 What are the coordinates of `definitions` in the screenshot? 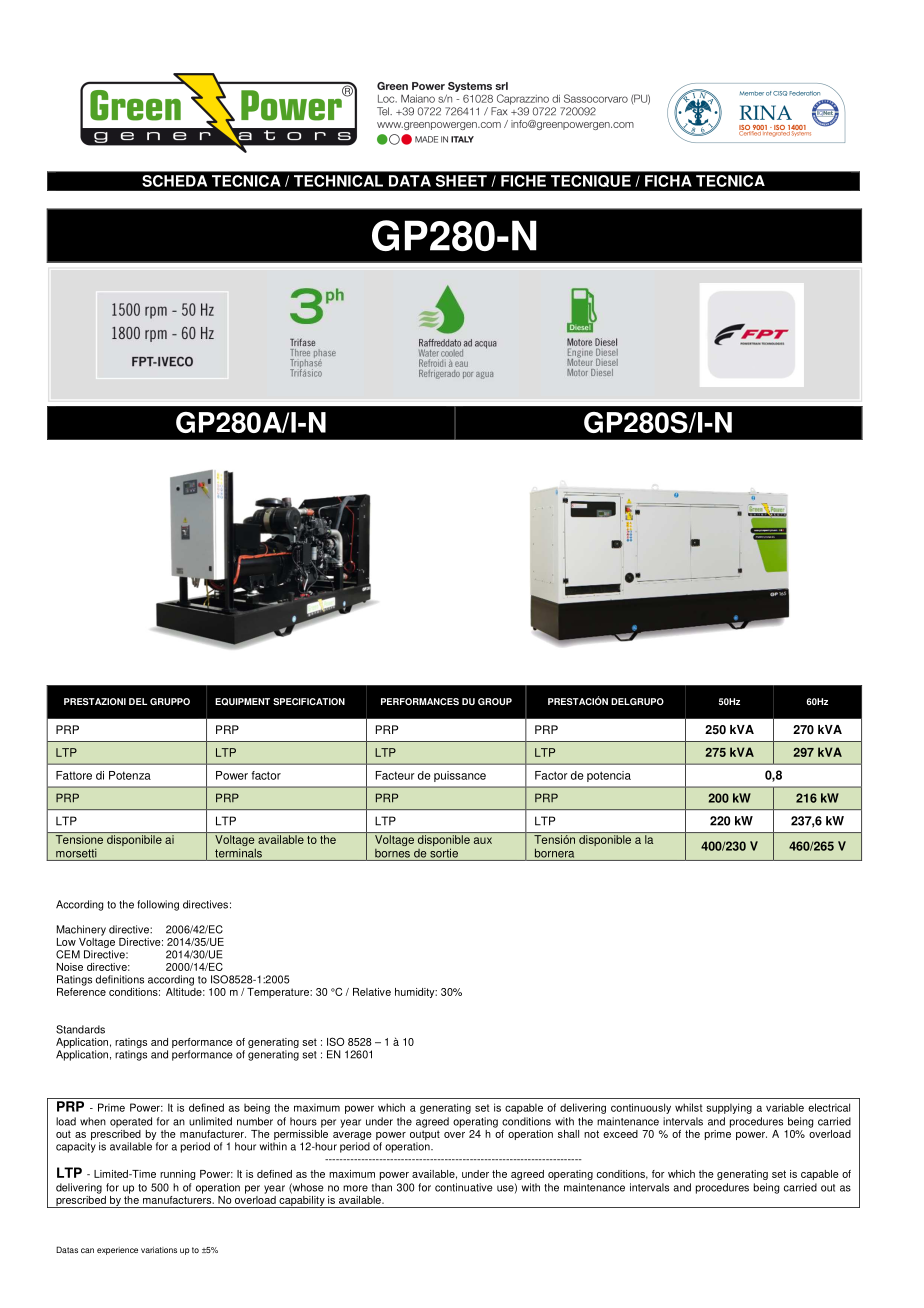 It's located at (120, 979).
